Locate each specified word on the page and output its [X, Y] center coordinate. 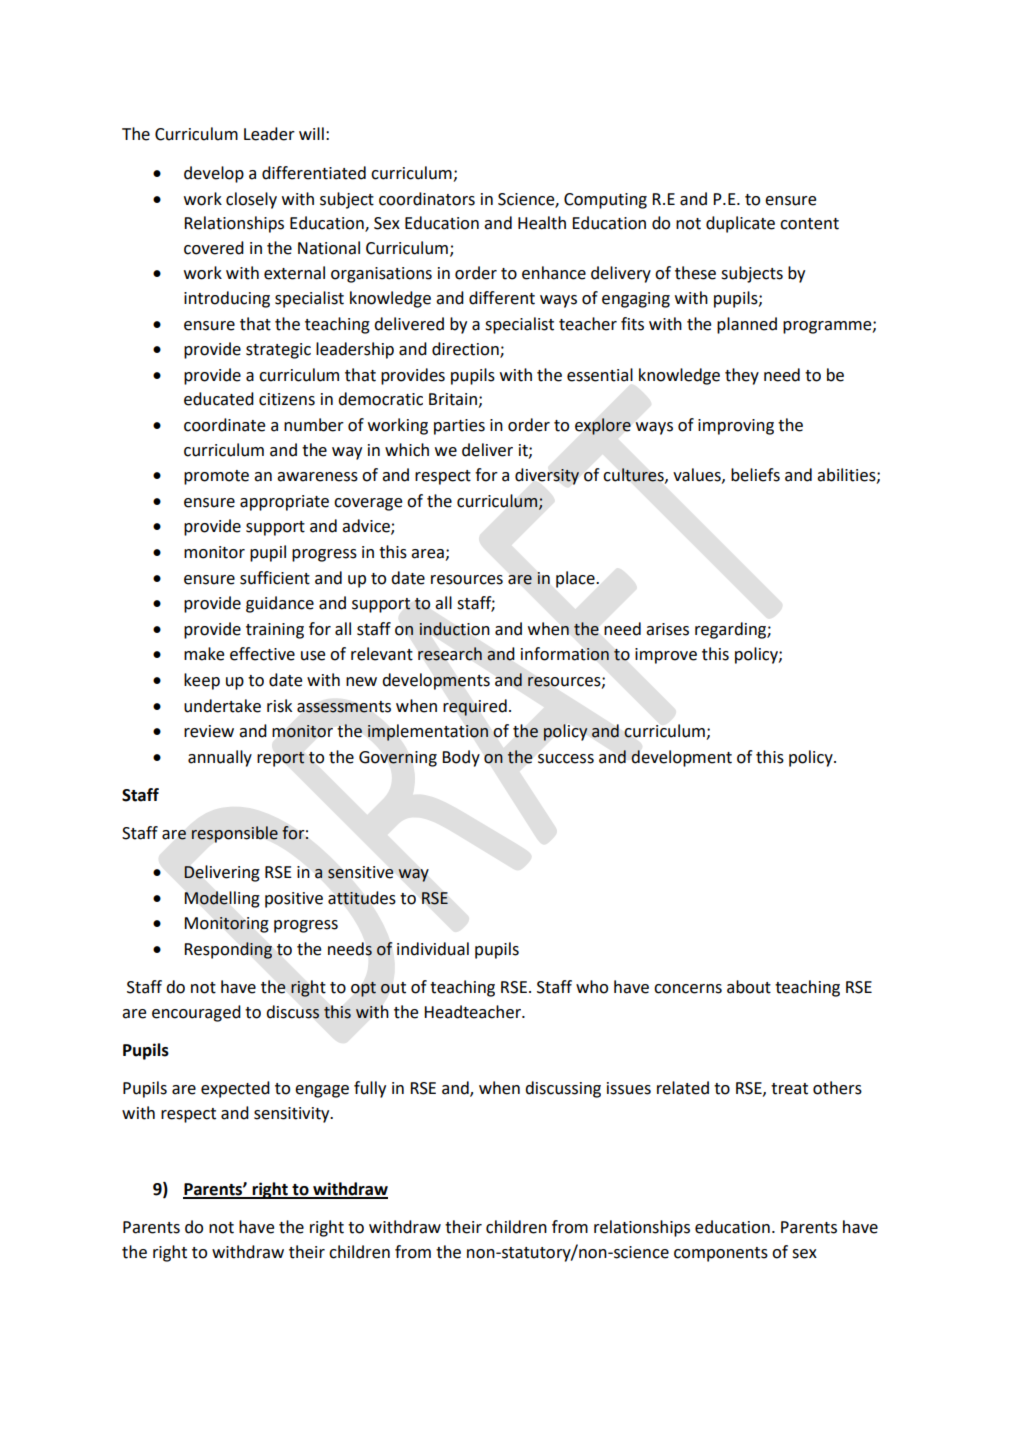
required [475, 707]
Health [542, 223]
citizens [287, 399]
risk [279, 706]
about [749, 987]
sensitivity [293, 1115]
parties [459, 427]
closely [251, 200]
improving [736, 427]
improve [666, 656]
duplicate [740, 224]
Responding [228, 950]
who [592, 987]
